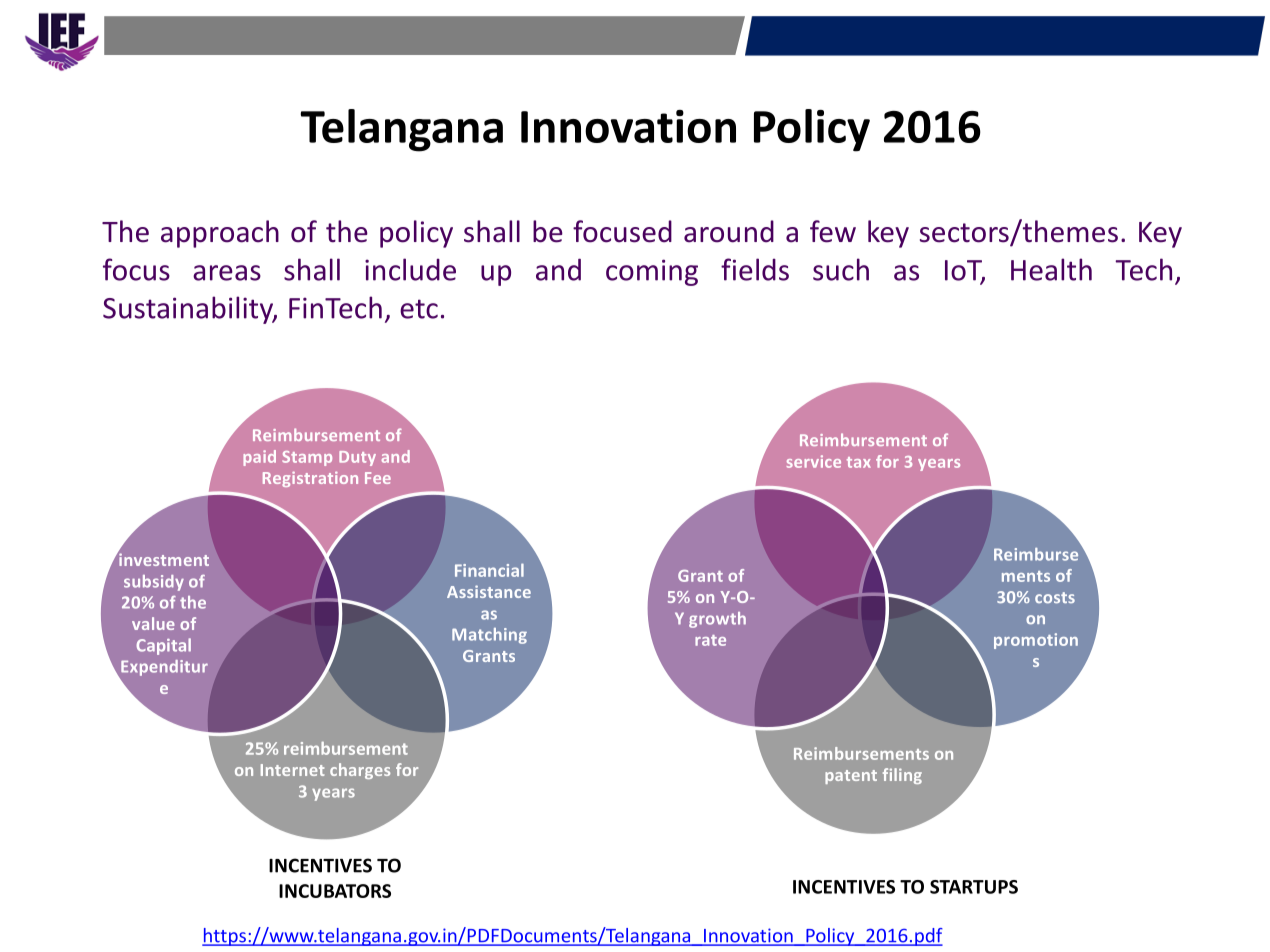  What do you see at coordinates (292, 770) in the document?
I see `Internet` at bounding box center [292, 770].
